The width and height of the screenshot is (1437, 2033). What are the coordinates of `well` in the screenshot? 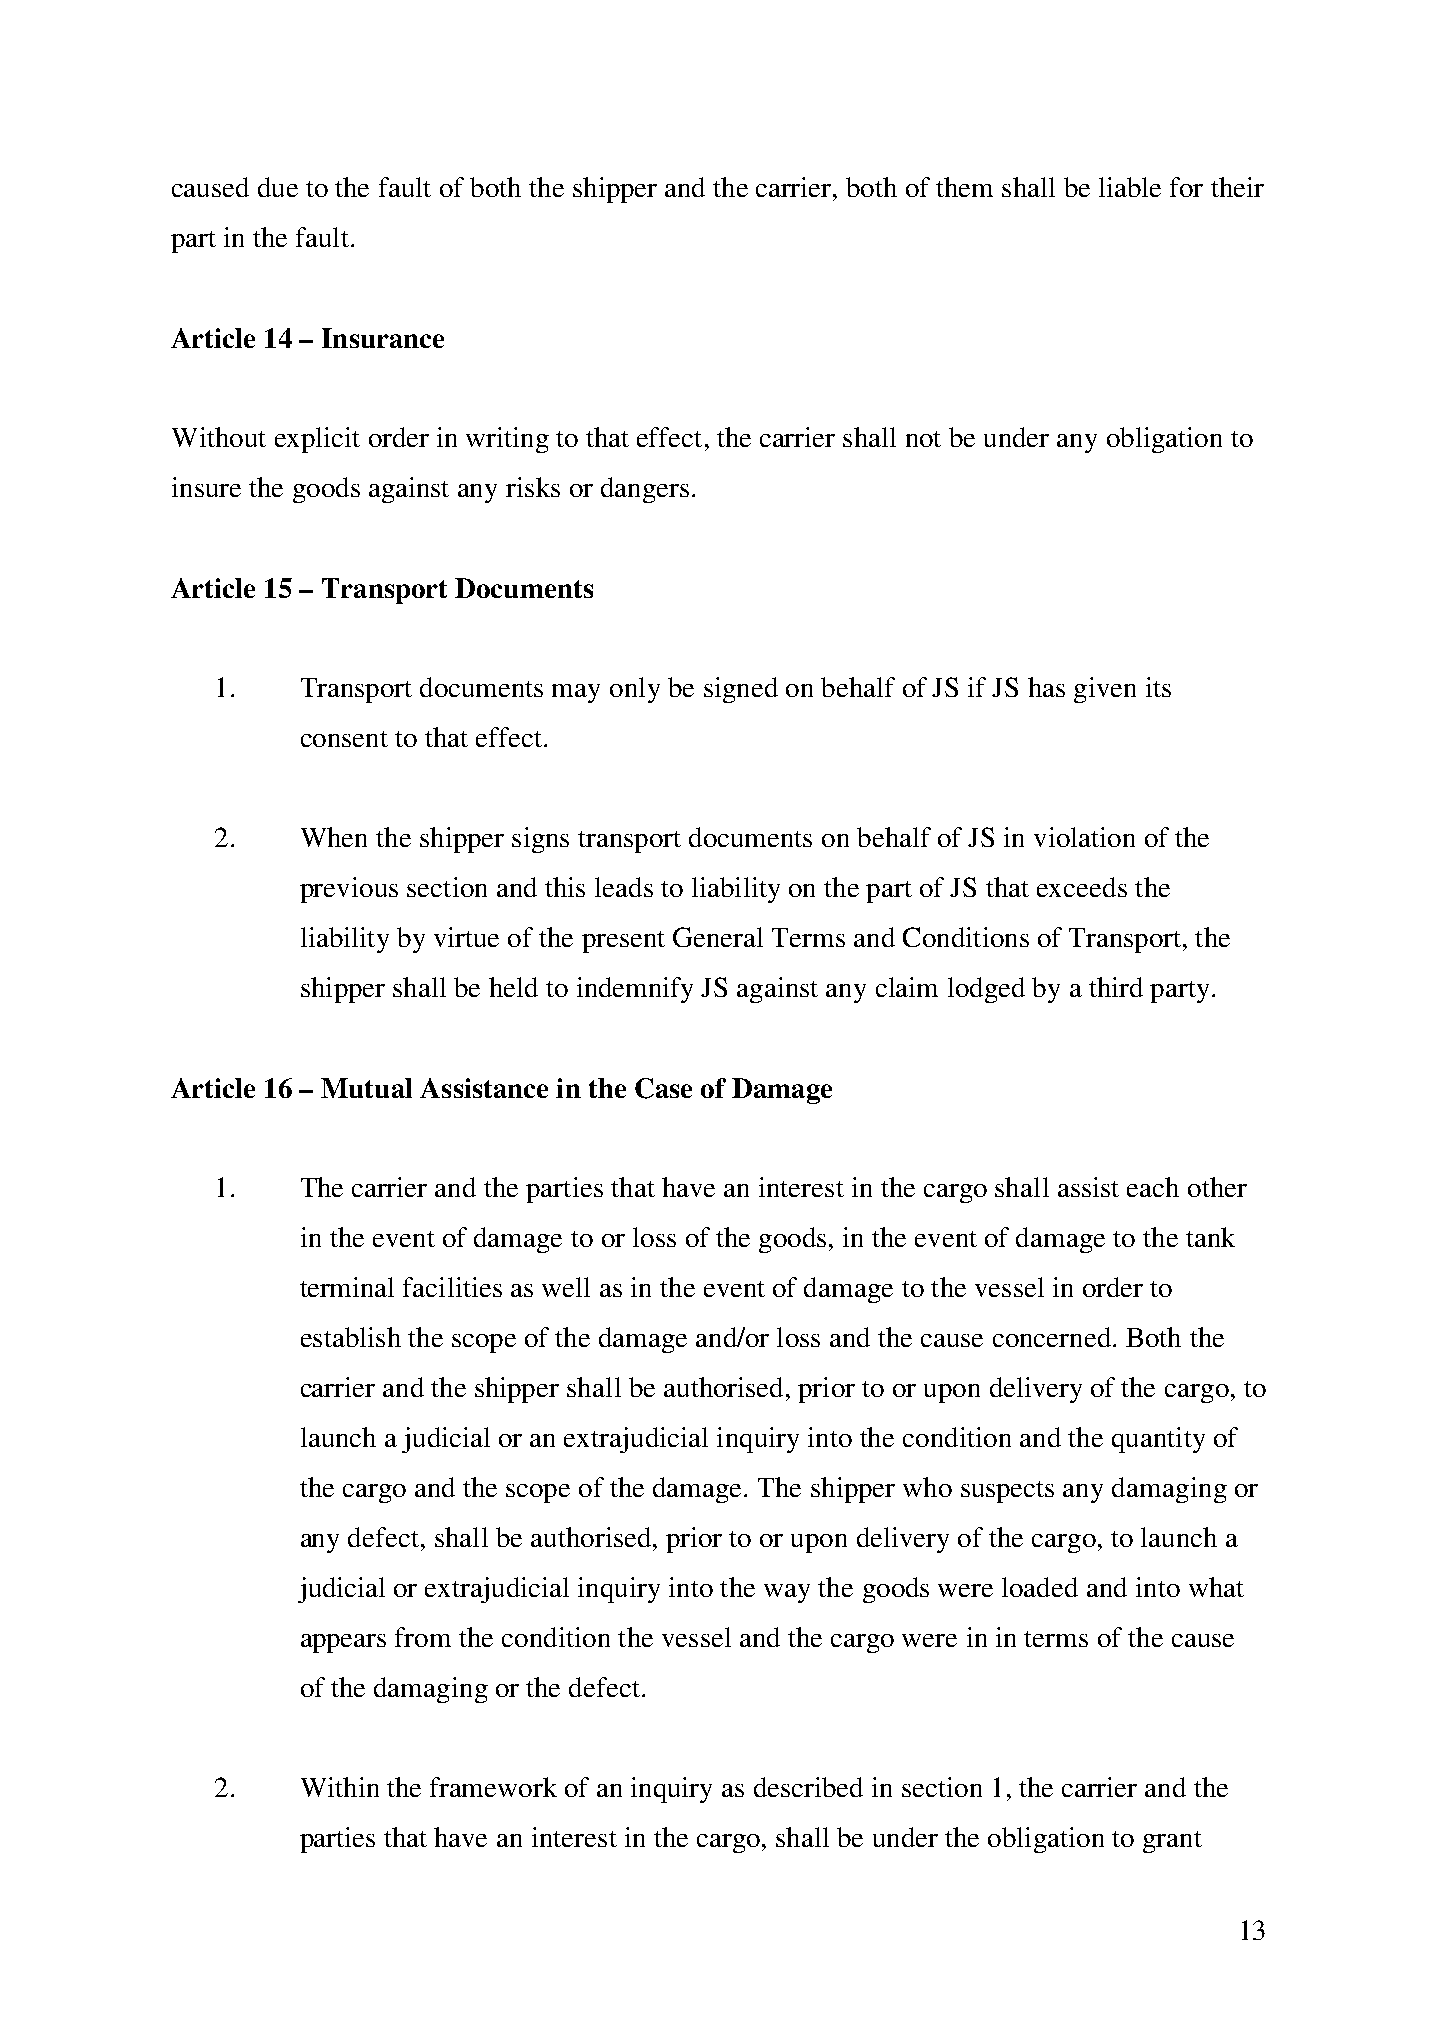 It's located at (566, 1287).
